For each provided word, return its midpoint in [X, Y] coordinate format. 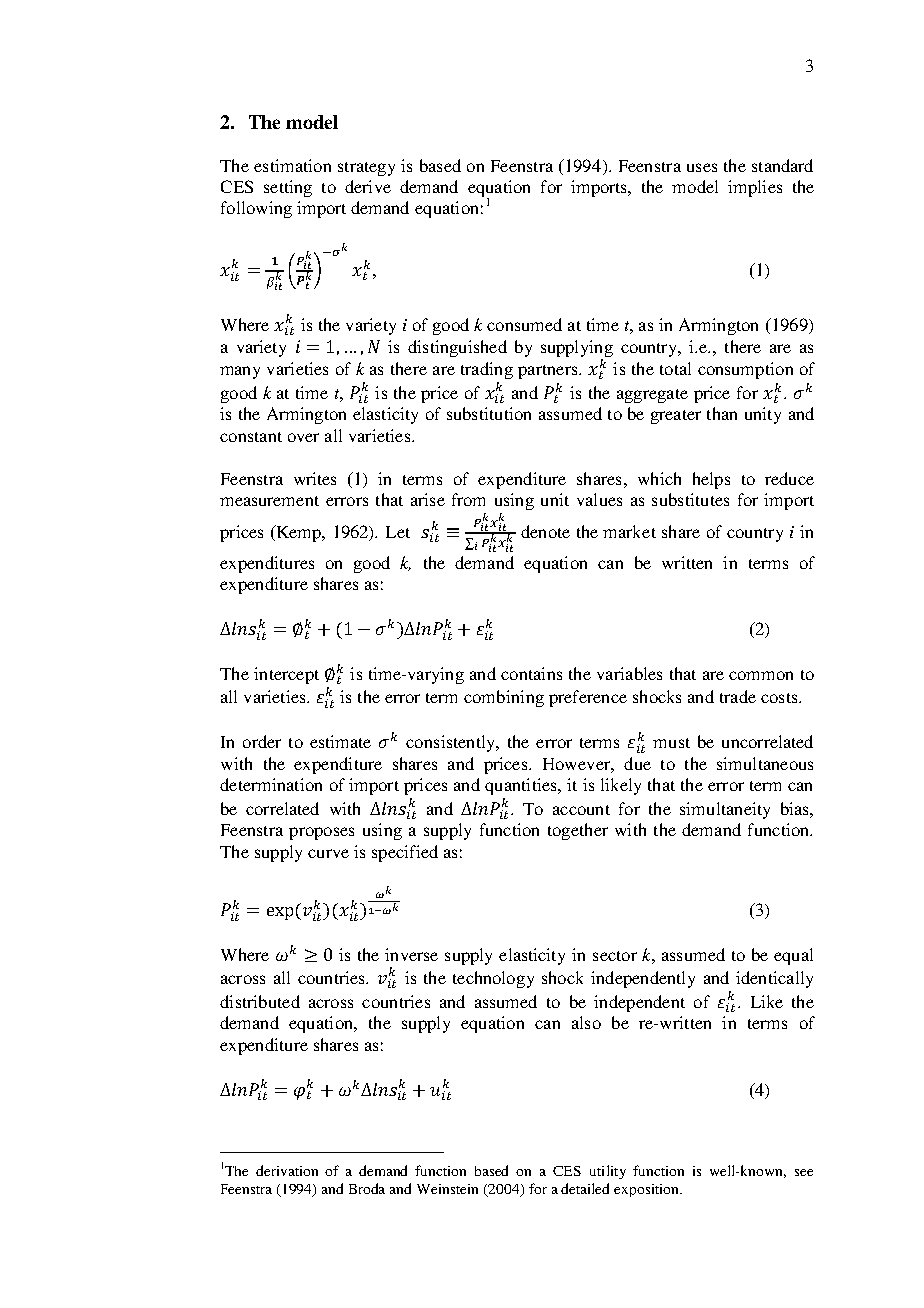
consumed [524, 324]
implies [755, 188]
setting [288, 188]
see [804, 1172]
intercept [286, 675]
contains [531, 673]
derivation [287, 1170]
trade [738, 696]
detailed [585, 1188]
